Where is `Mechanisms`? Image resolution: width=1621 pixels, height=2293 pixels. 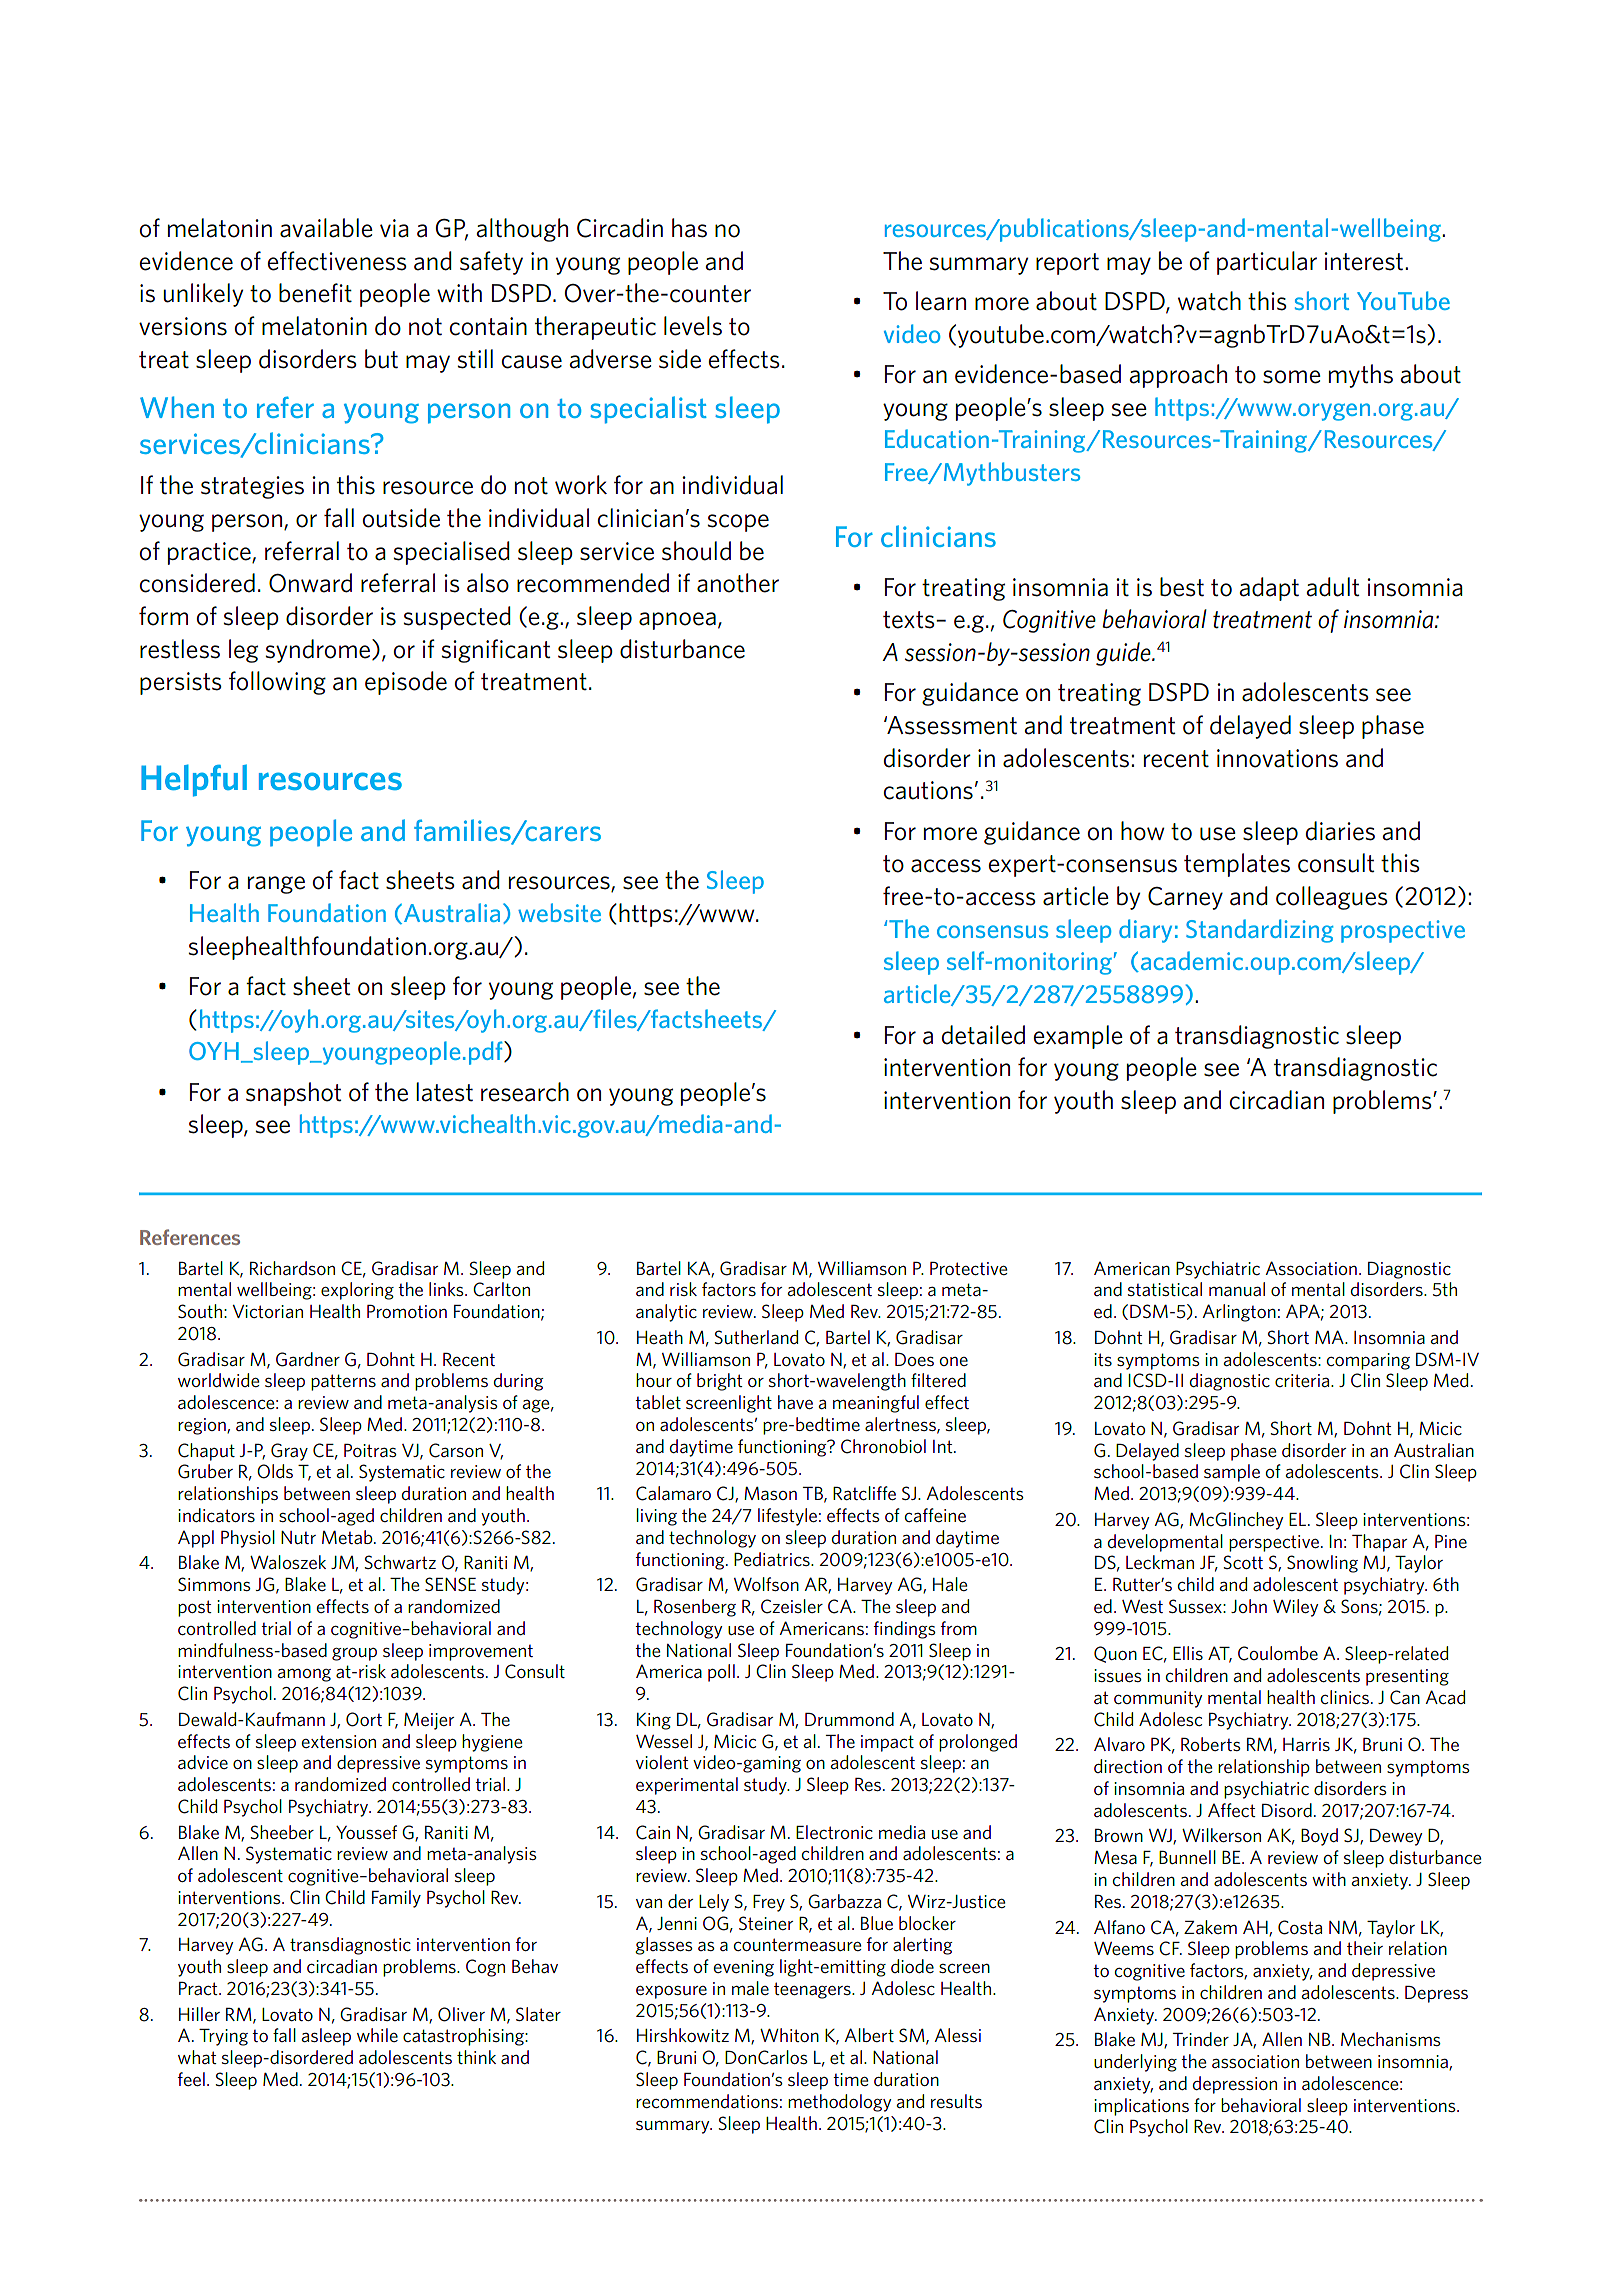 Mechanisms is located at coordinates (1391, 2039).
